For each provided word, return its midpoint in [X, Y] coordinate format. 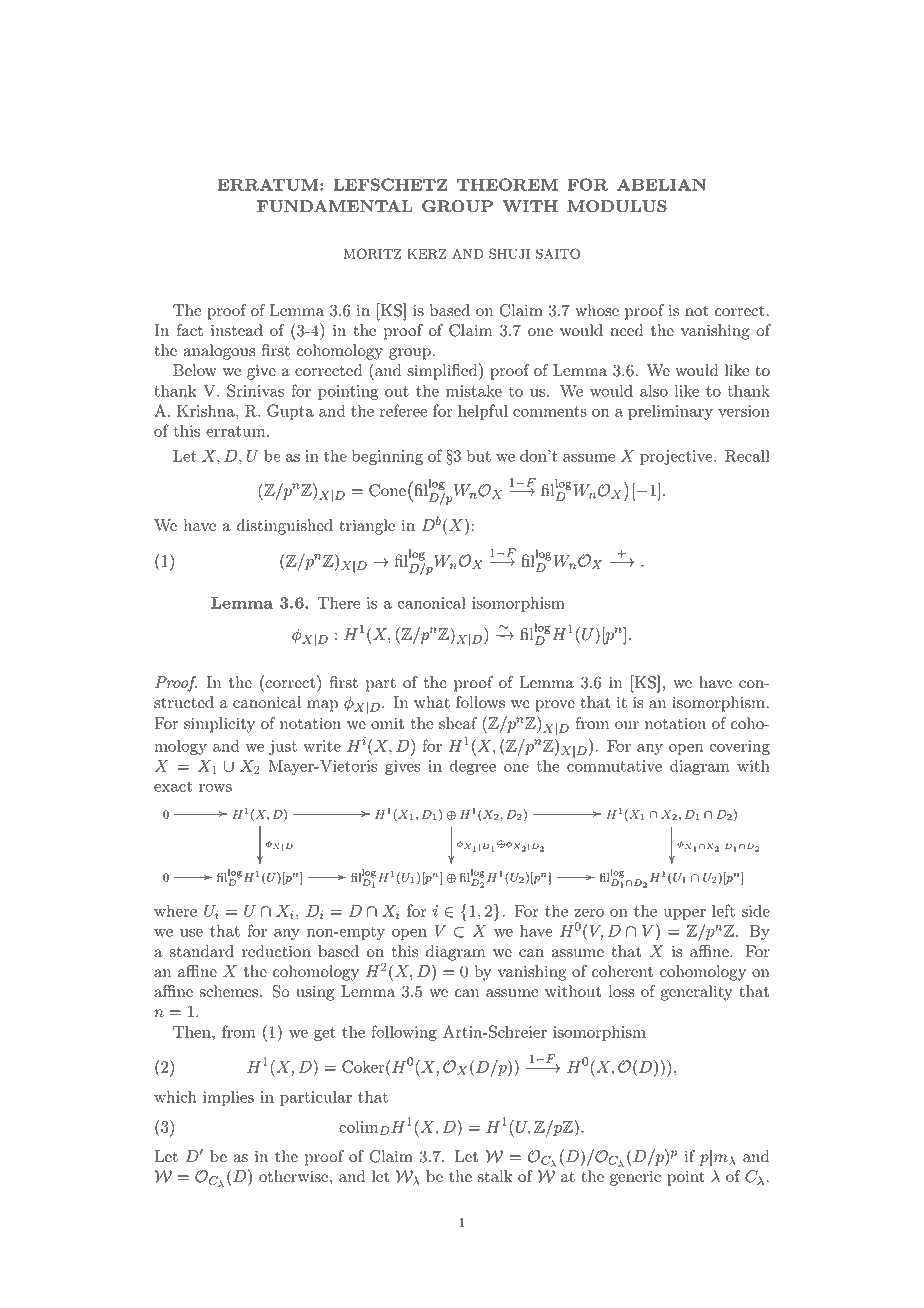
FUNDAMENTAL [334, 206]
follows [480, 702]
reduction [276, 951]
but [479, 455]
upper [685, 914]
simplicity [219, 725]
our [627, 725]
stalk [495, 1176]
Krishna [207, 410]
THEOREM [507, 184]
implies [228, 1098]
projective [677, 457]
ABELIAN [661, 184]
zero [589, 913]
